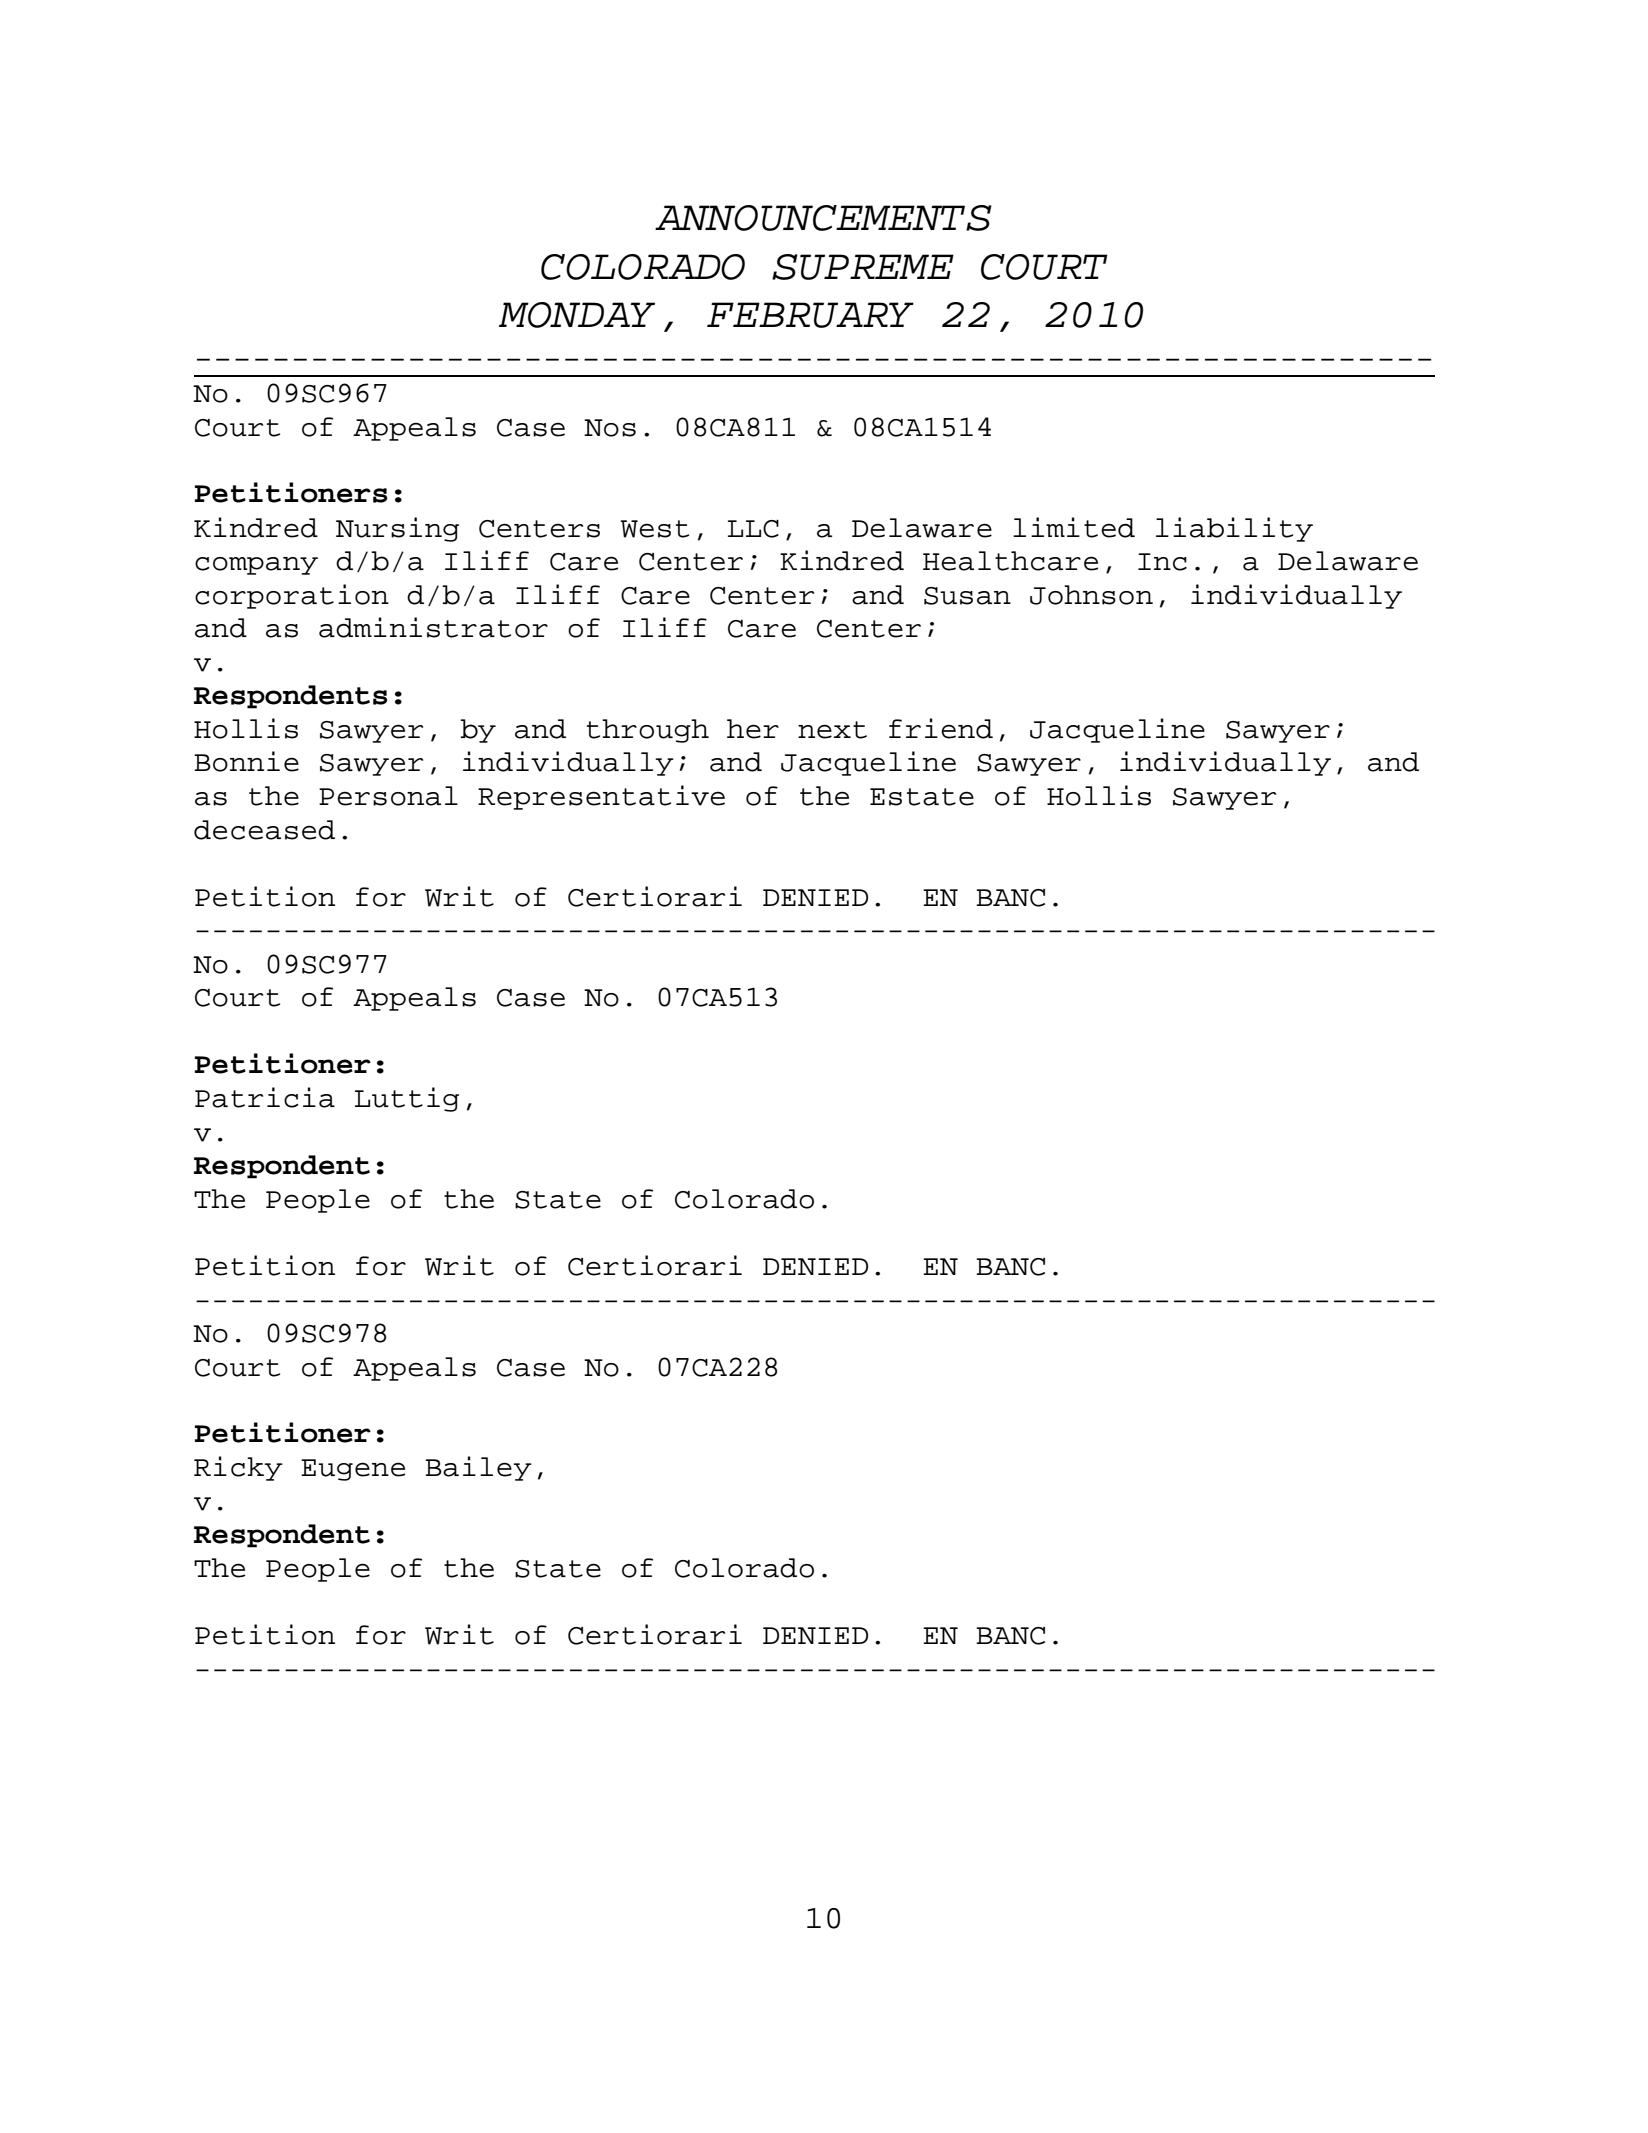  I want to click on Representative, so click(601, 797).
